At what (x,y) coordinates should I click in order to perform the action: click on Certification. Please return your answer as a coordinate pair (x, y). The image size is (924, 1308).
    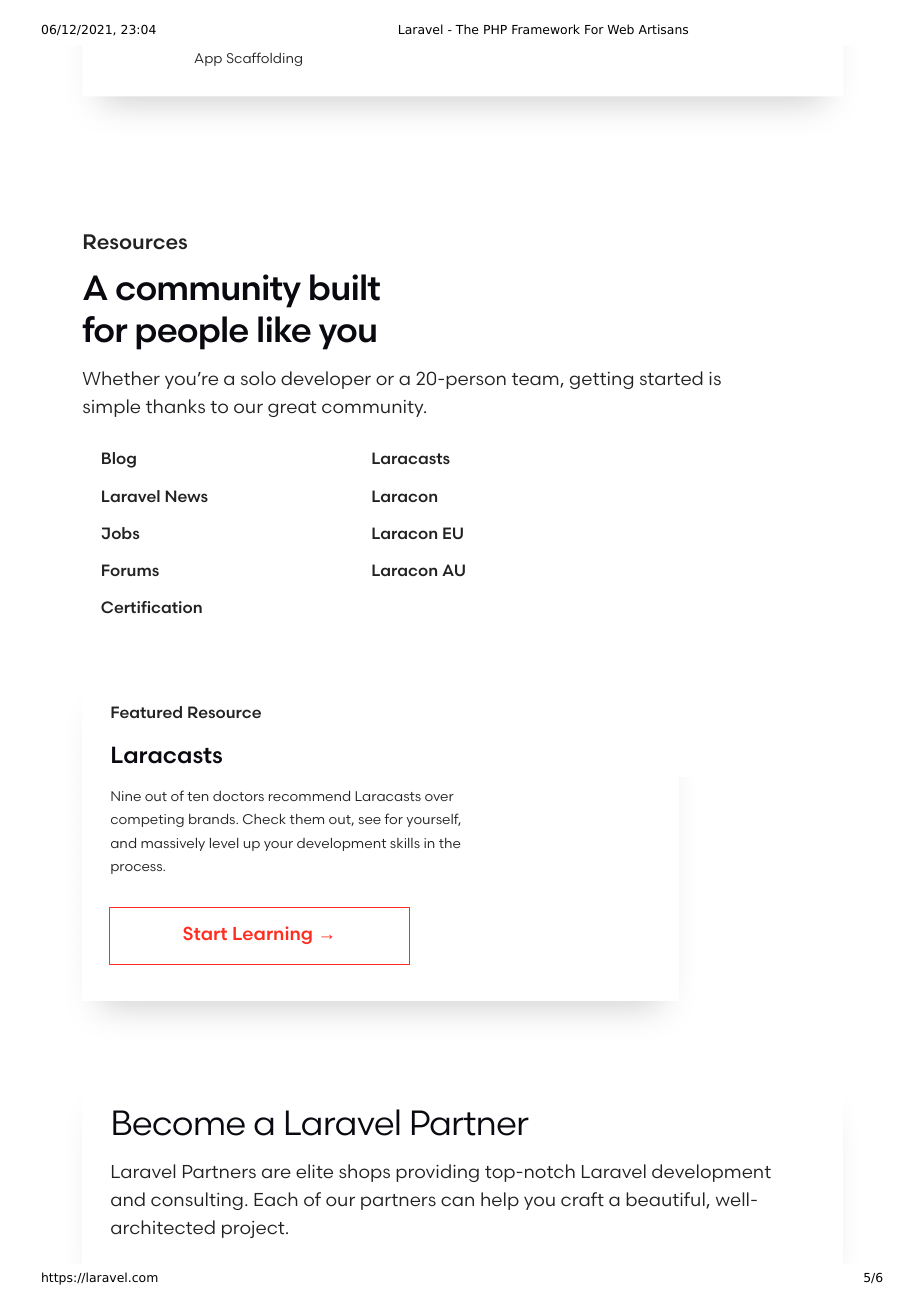
    Looking at the image, I should click on (151, 607).
